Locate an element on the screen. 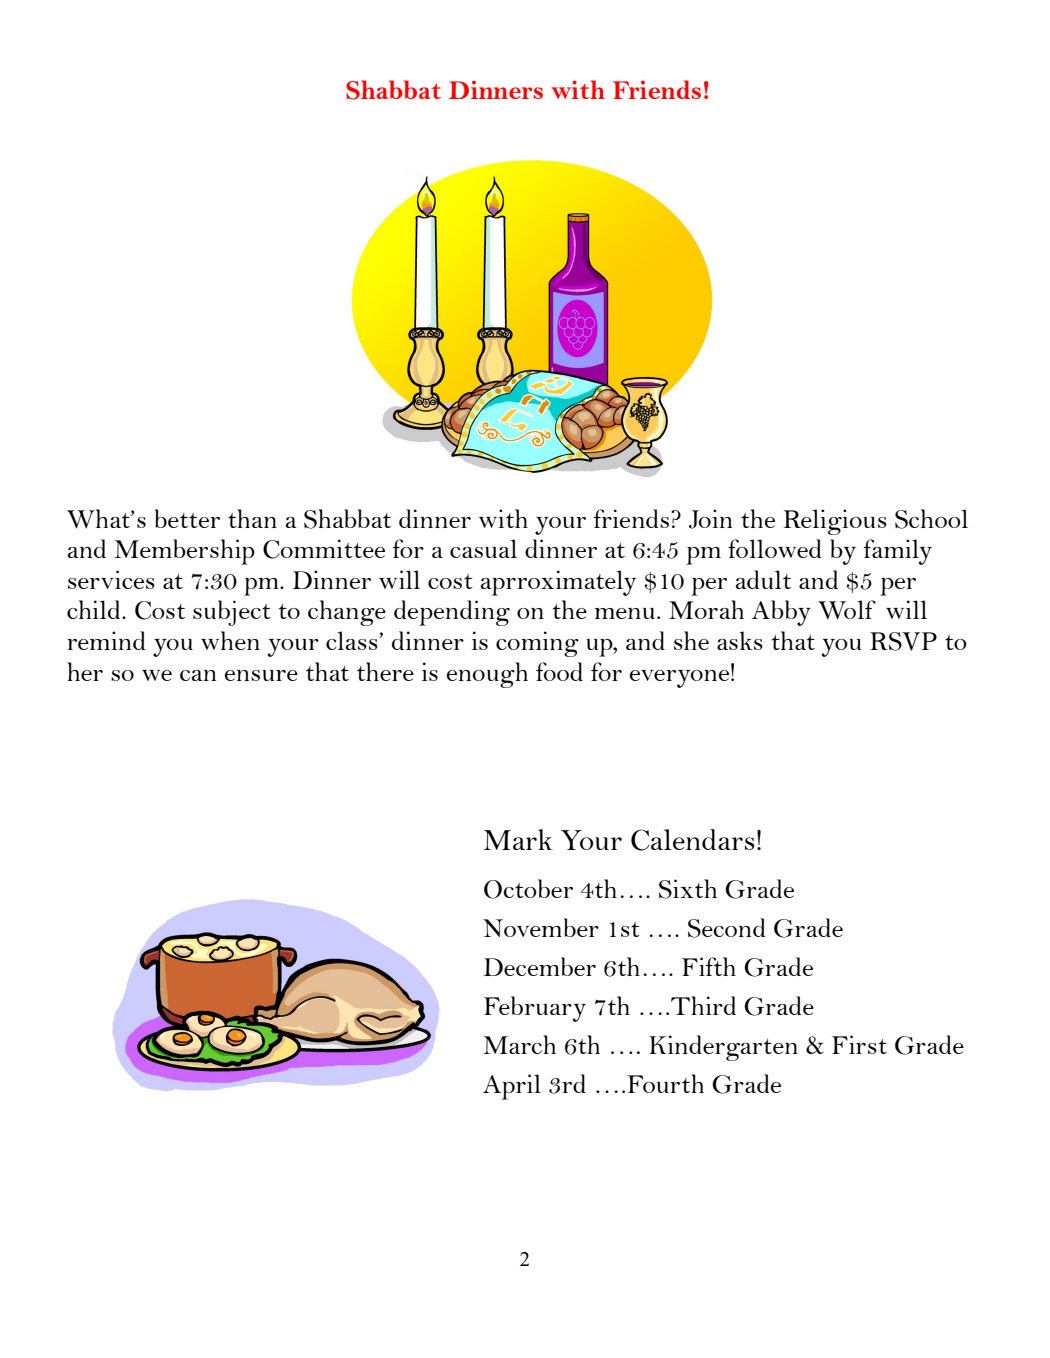 The height and width of the screenshot is (1358, 1050). First is located at coordinates (859, 1044).
